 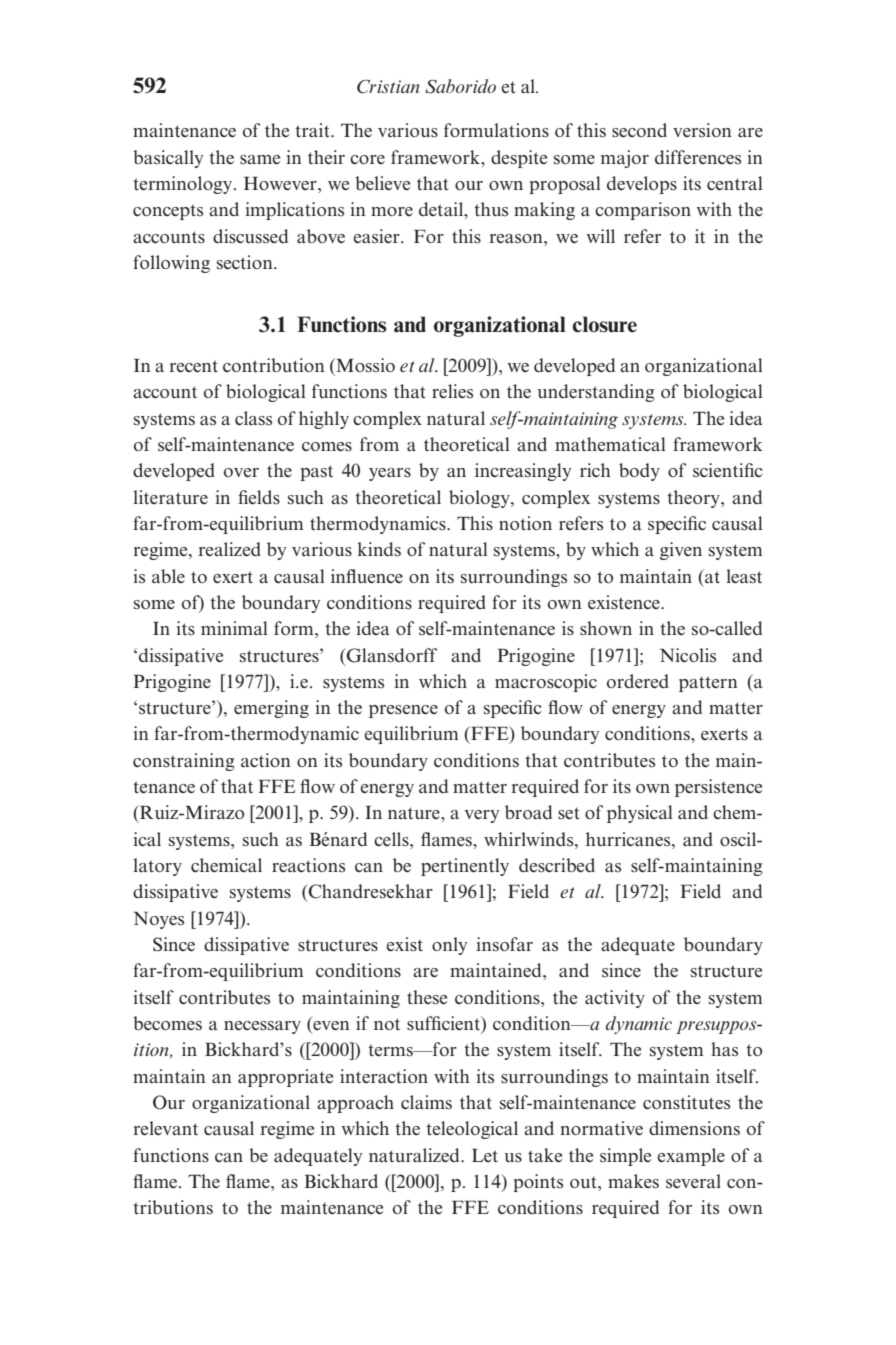 What do you see at coordinates (639, 472) in the screenshot?
I see `body` at bounding box center [639, 472].
